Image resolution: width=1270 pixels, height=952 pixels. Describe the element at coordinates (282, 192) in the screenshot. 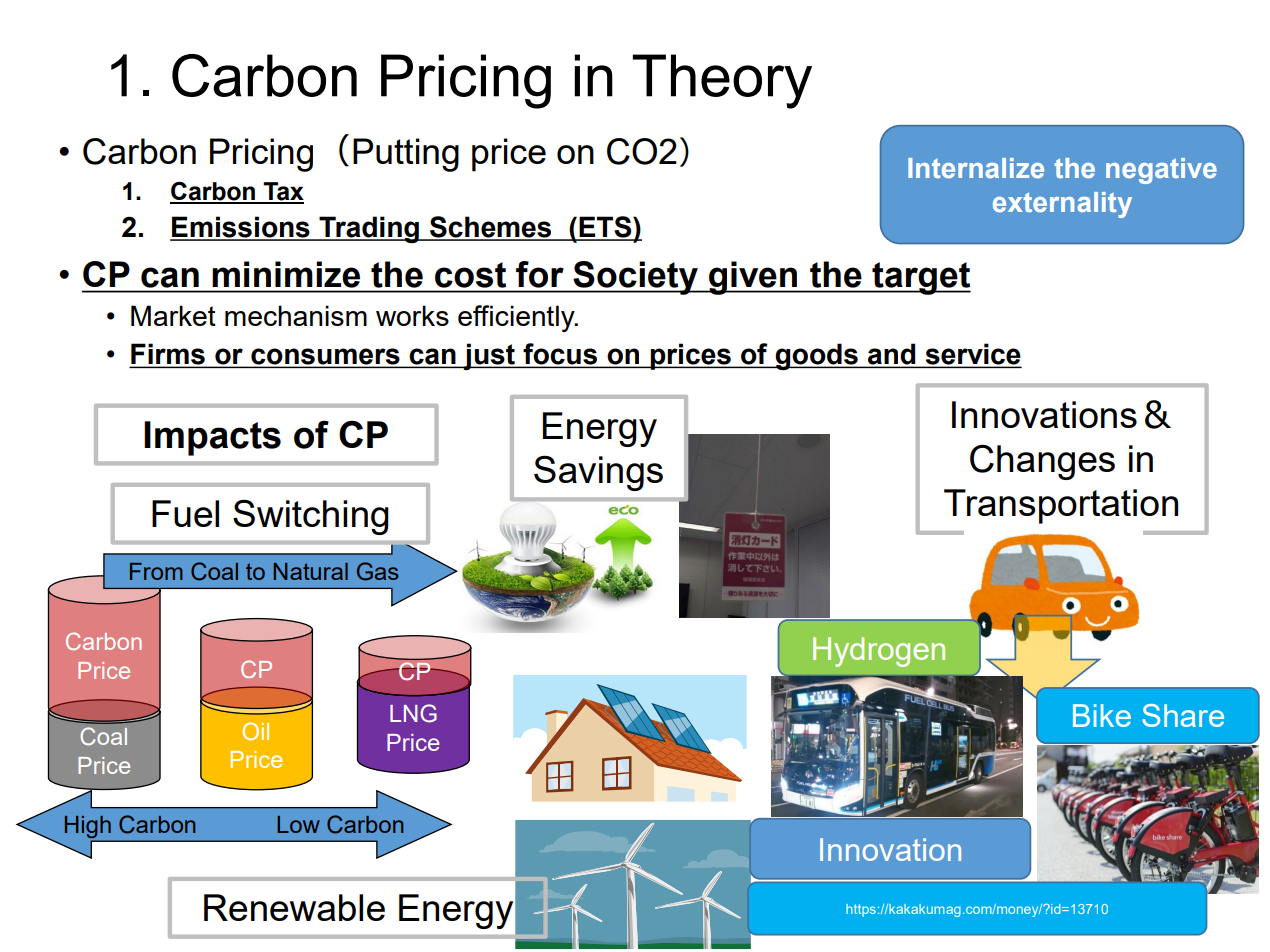

I see `Tax` at that location.
